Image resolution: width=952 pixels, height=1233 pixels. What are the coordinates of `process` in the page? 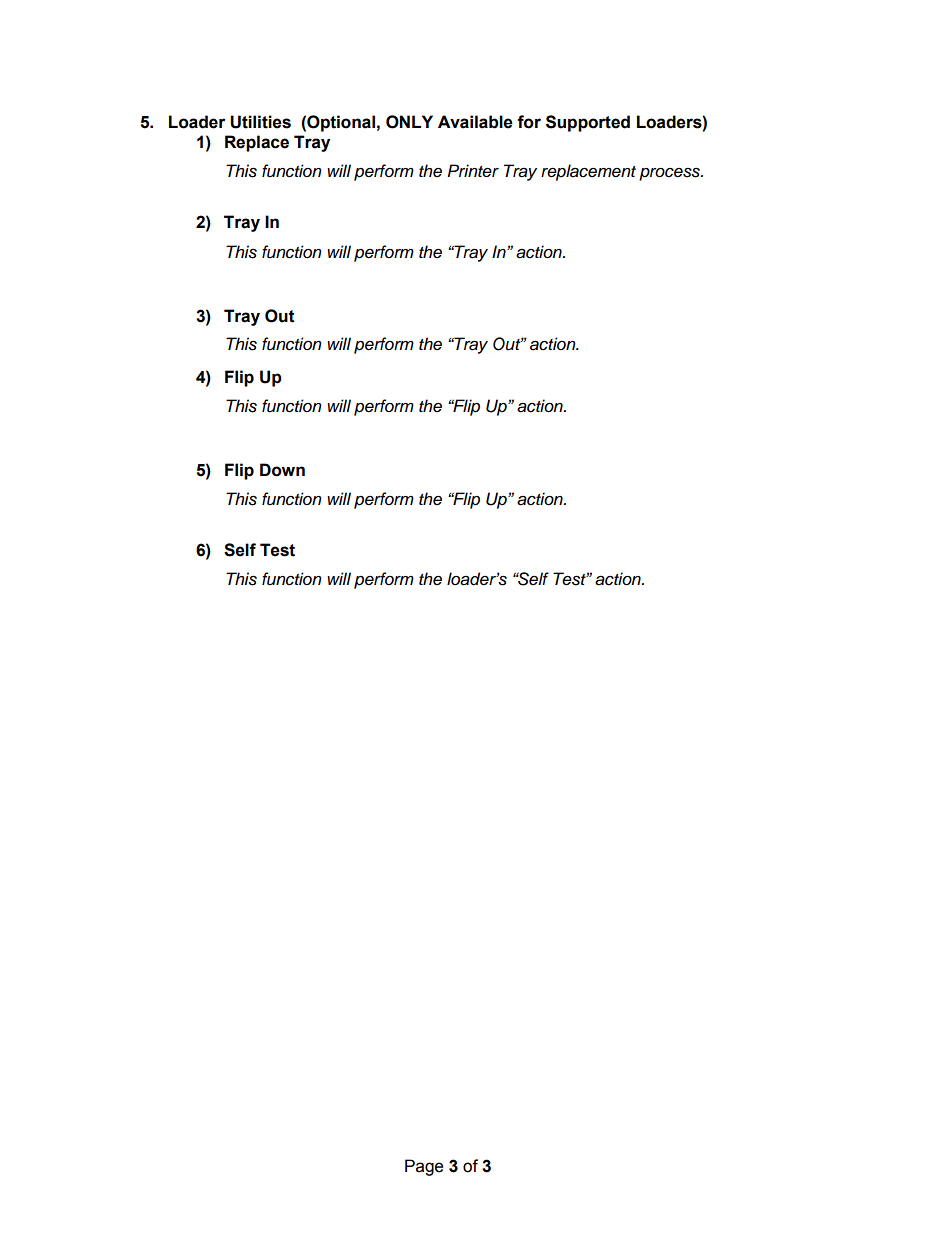 It's located at (670, 174).
